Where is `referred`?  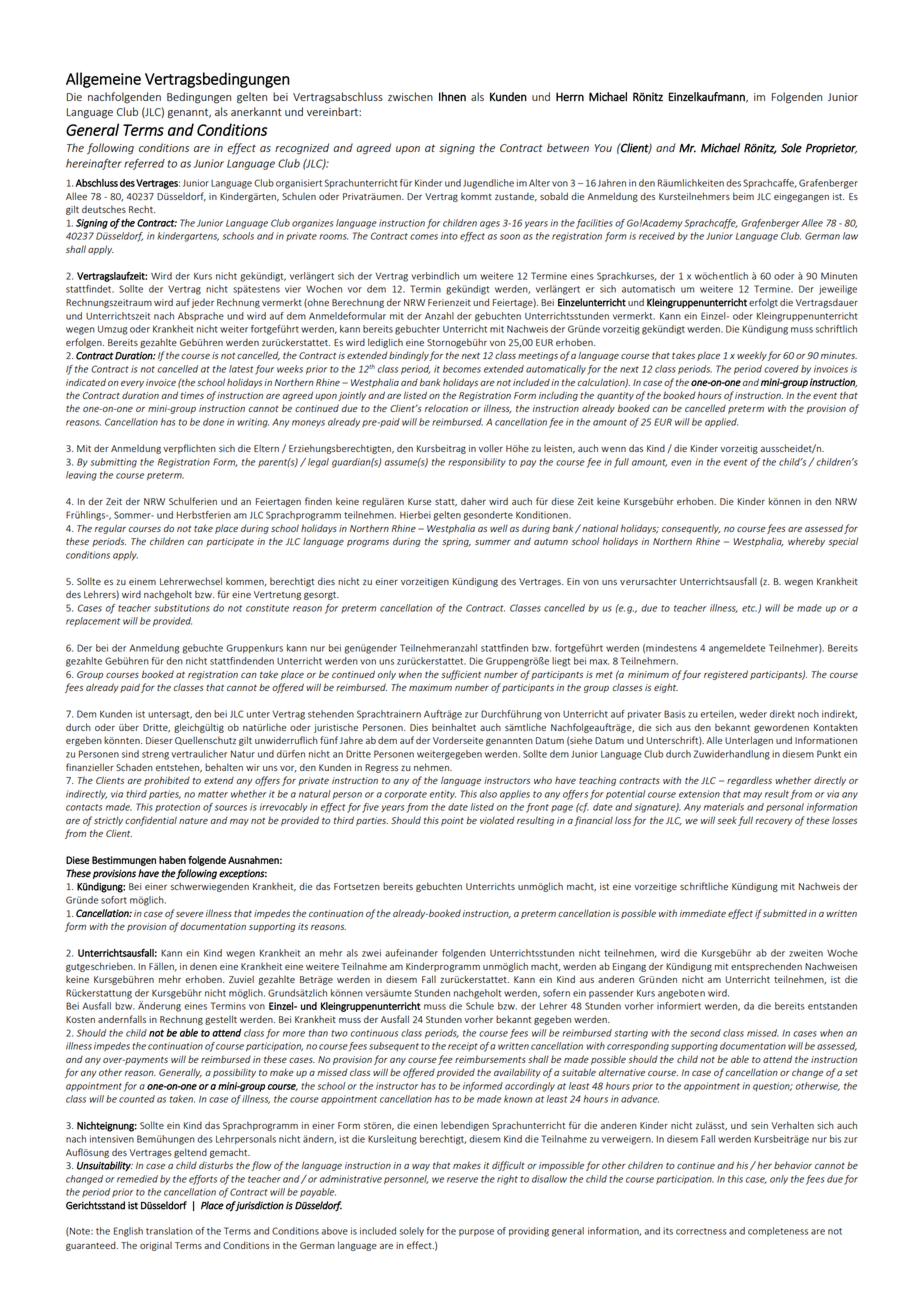 referred is located at coordinates (144, 164).
